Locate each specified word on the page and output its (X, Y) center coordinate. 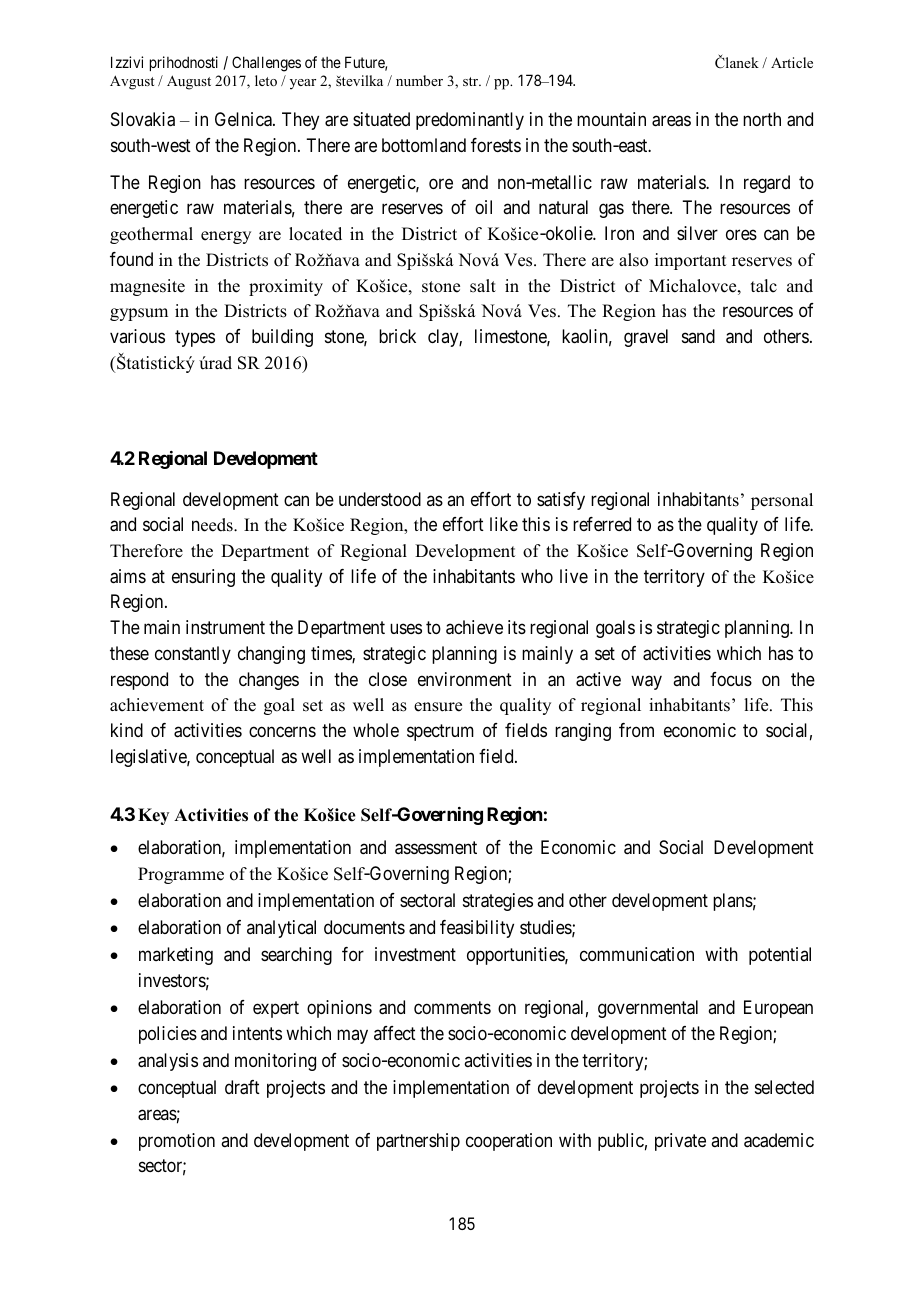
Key (153, 816)
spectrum (440, 732)
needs (213, 525)
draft (242, 1087)
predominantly (470, 121)
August (189, 82)
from (636, 730)
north (762, 119)
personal (782, 501)
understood (380, 499)
